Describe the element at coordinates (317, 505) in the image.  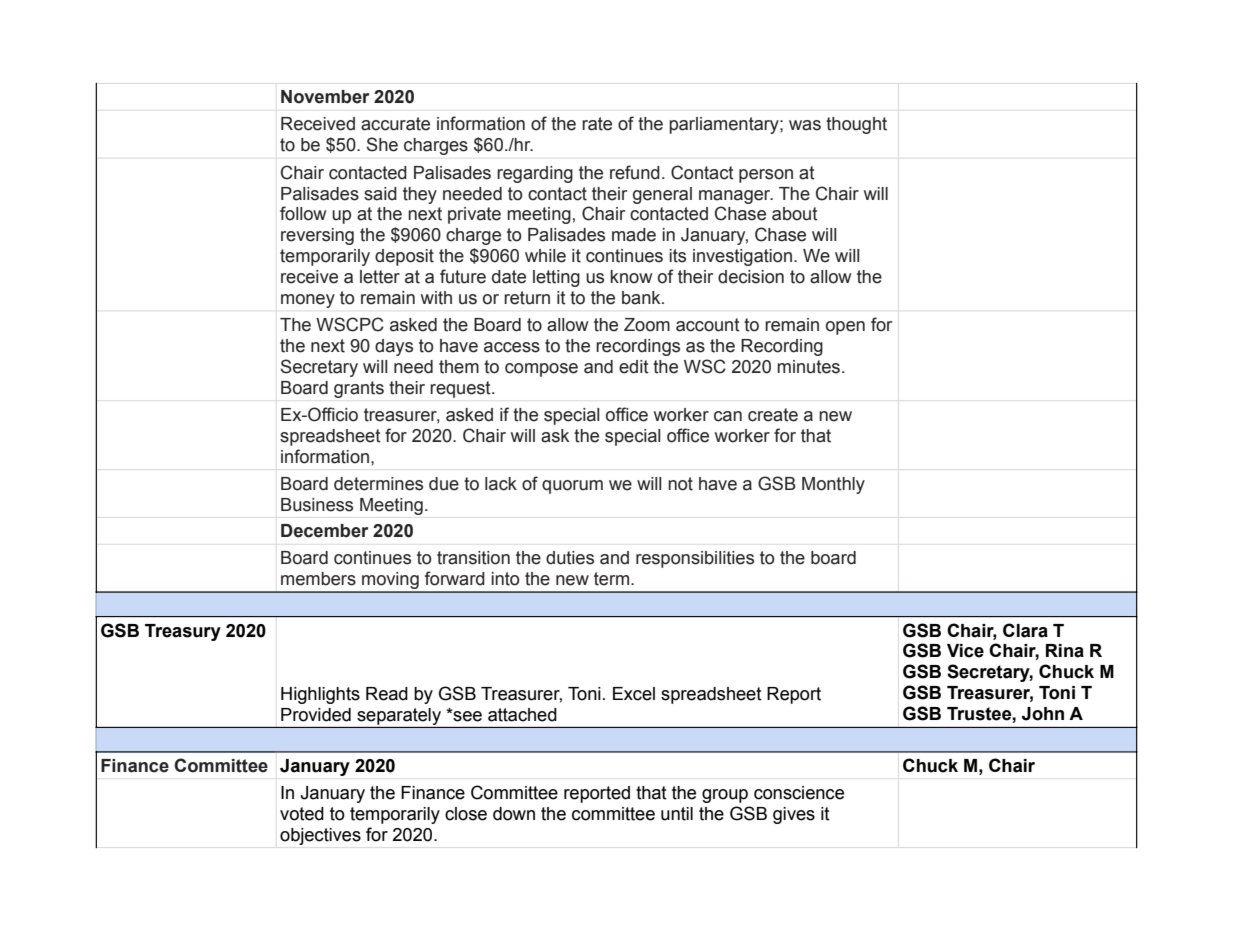
I see `Business` at that location.
